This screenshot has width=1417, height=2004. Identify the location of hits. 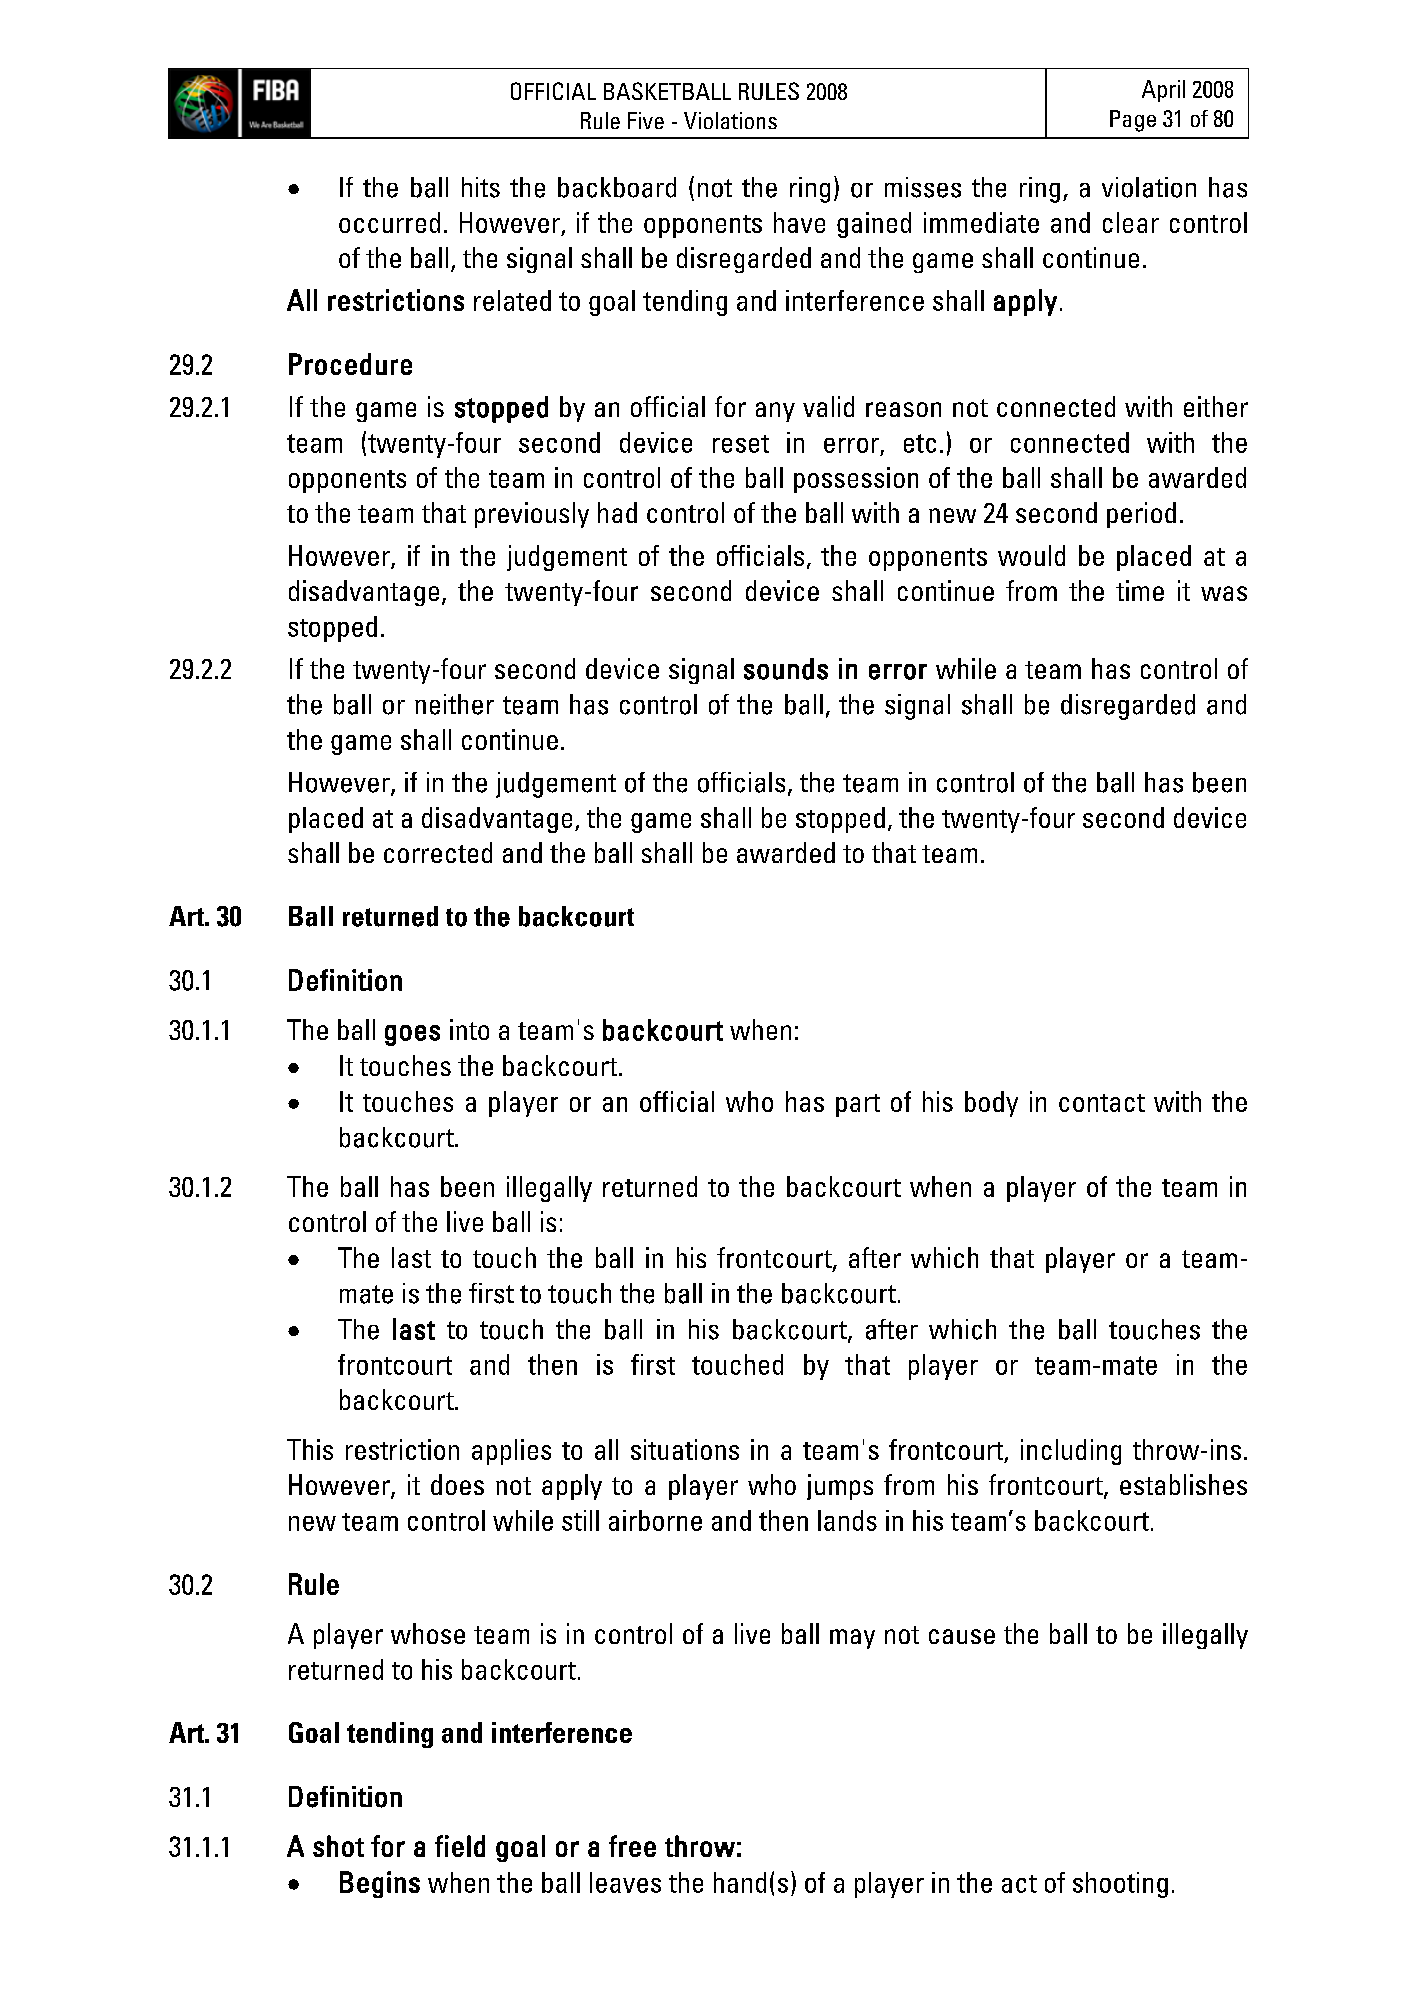
(481, 187).
